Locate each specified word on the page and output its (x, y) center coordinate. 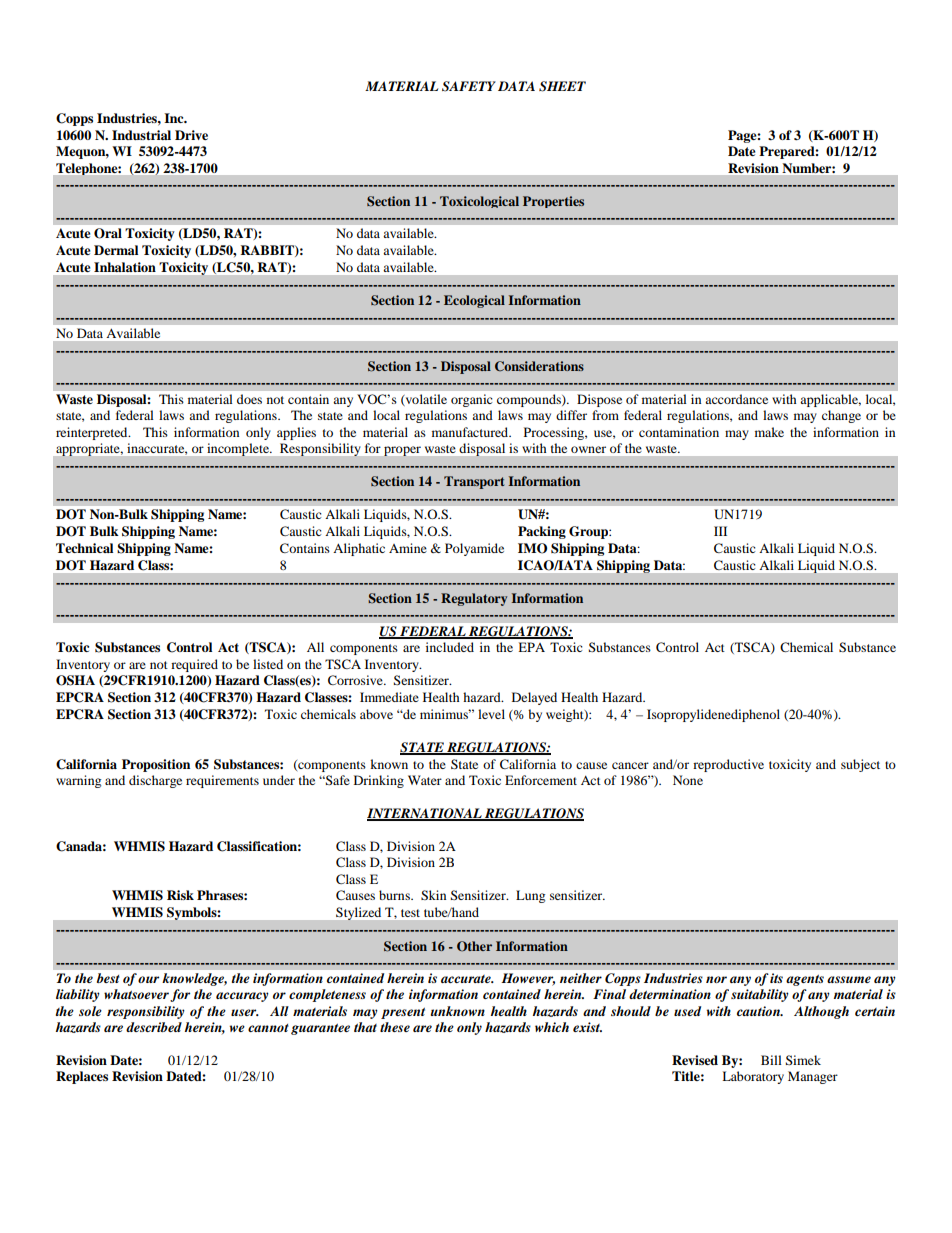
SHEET (562, 86)
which (552, 1027)
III (720, 531)
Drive (191, 135)
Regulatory (474, 599)
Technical (84, 548)
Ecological (474, 301)
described (154, 1027)
